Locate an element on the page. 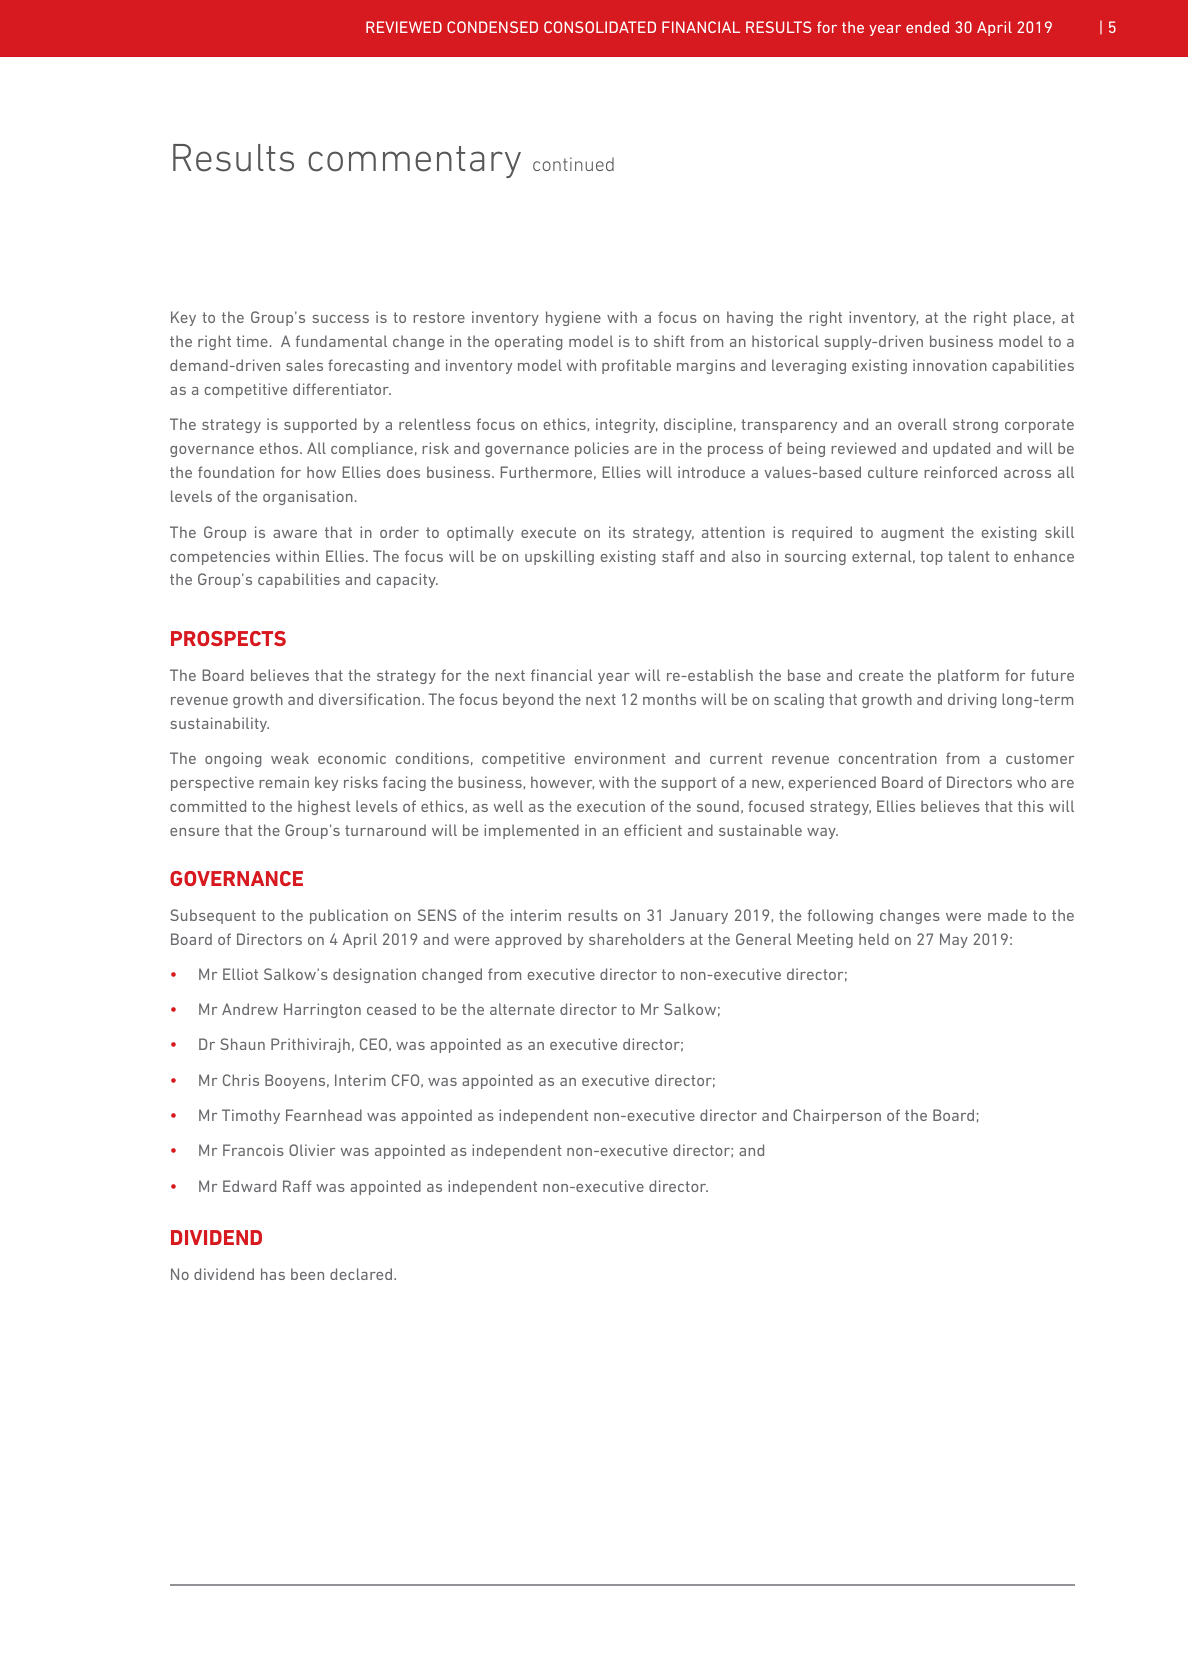 Image resolution: width=1188 pixels, height=1680 pixels. months is located at coordinates (669, 699).
